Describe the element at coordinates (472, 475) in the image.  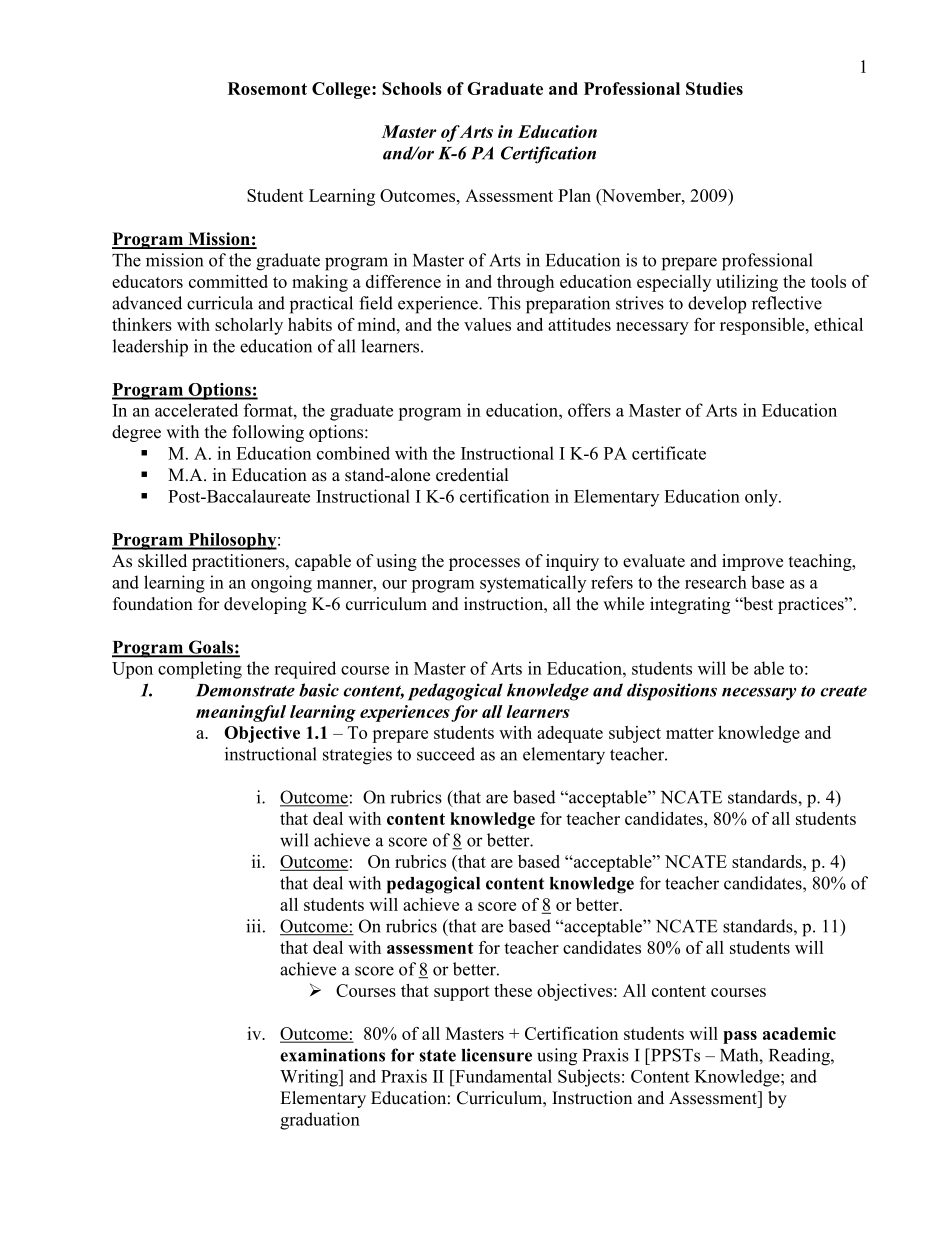
I see `credential` at that location.
